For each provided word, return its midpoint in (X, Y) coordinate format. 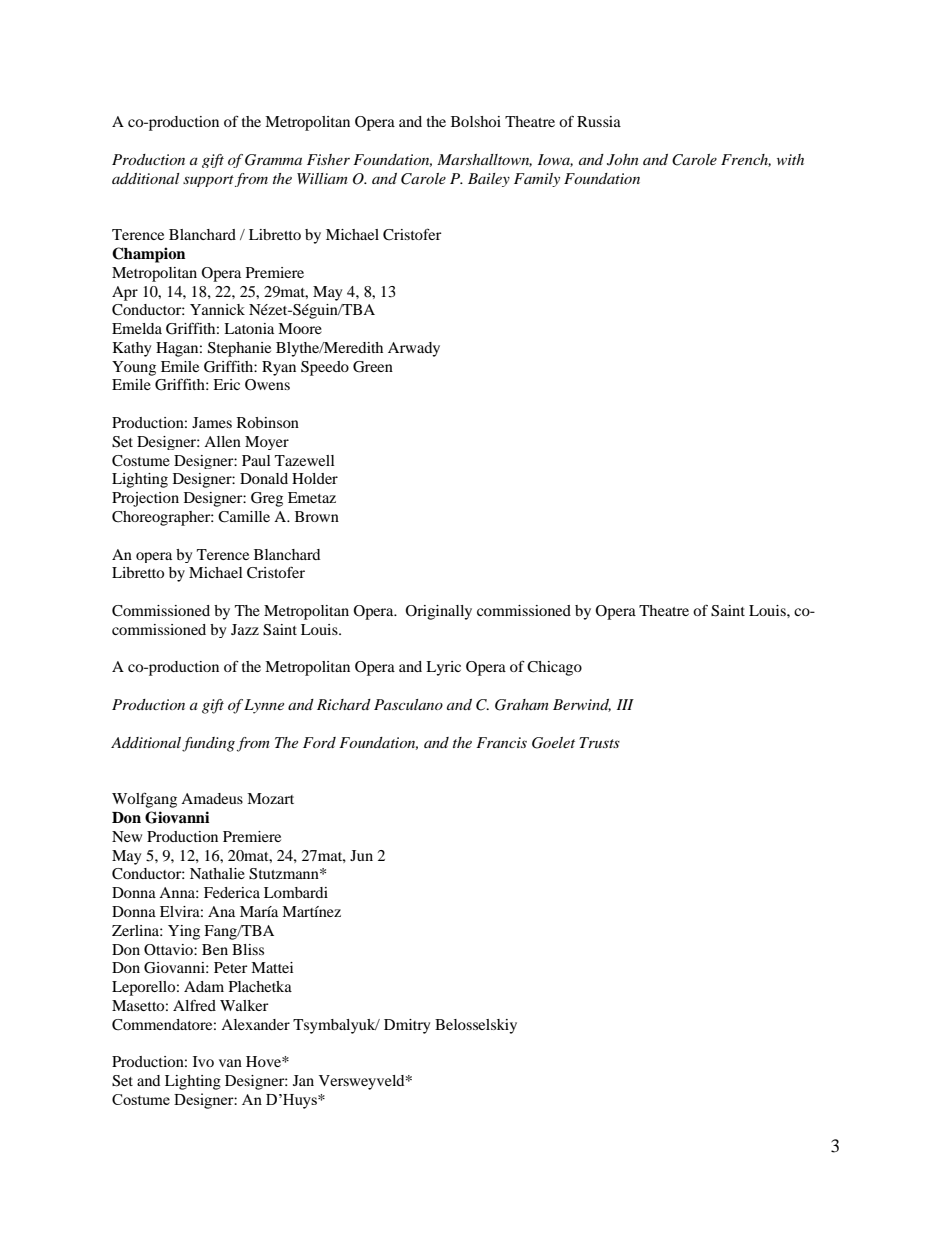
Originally (438, 612)
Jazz (245, 629)
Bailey (489, 180)
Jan (303, 1080)
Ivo (203, 1061)
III (625, 704)
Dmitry (407, 1026)
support (208, 181)
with (790, 159)
